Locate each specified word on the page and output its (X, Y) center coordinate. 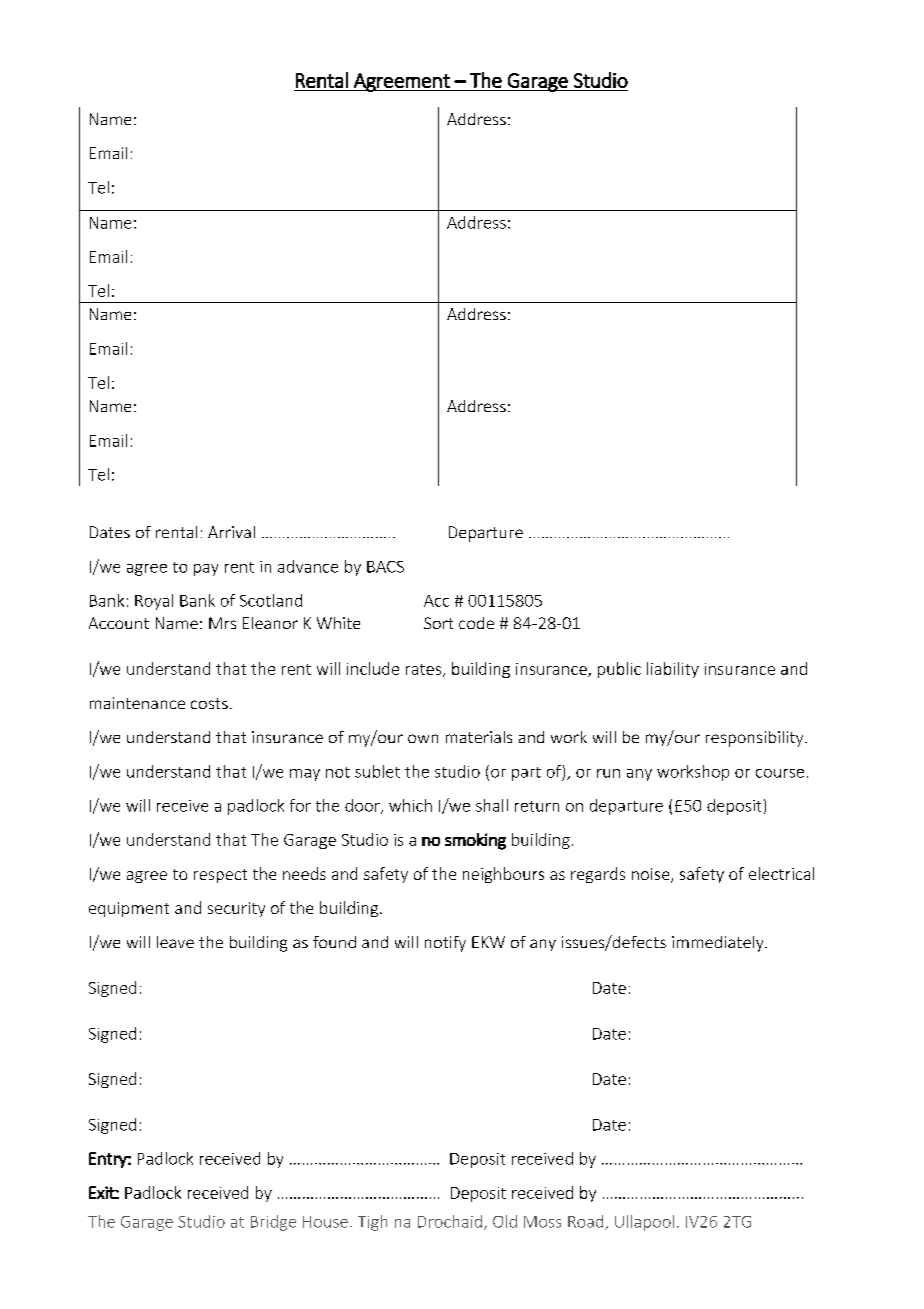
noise (652, 875)
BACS (385, 567)
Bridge (273, 1223)
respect (220, 876)
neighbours (503, 875)
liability (673, 670)
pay (206, 570)
